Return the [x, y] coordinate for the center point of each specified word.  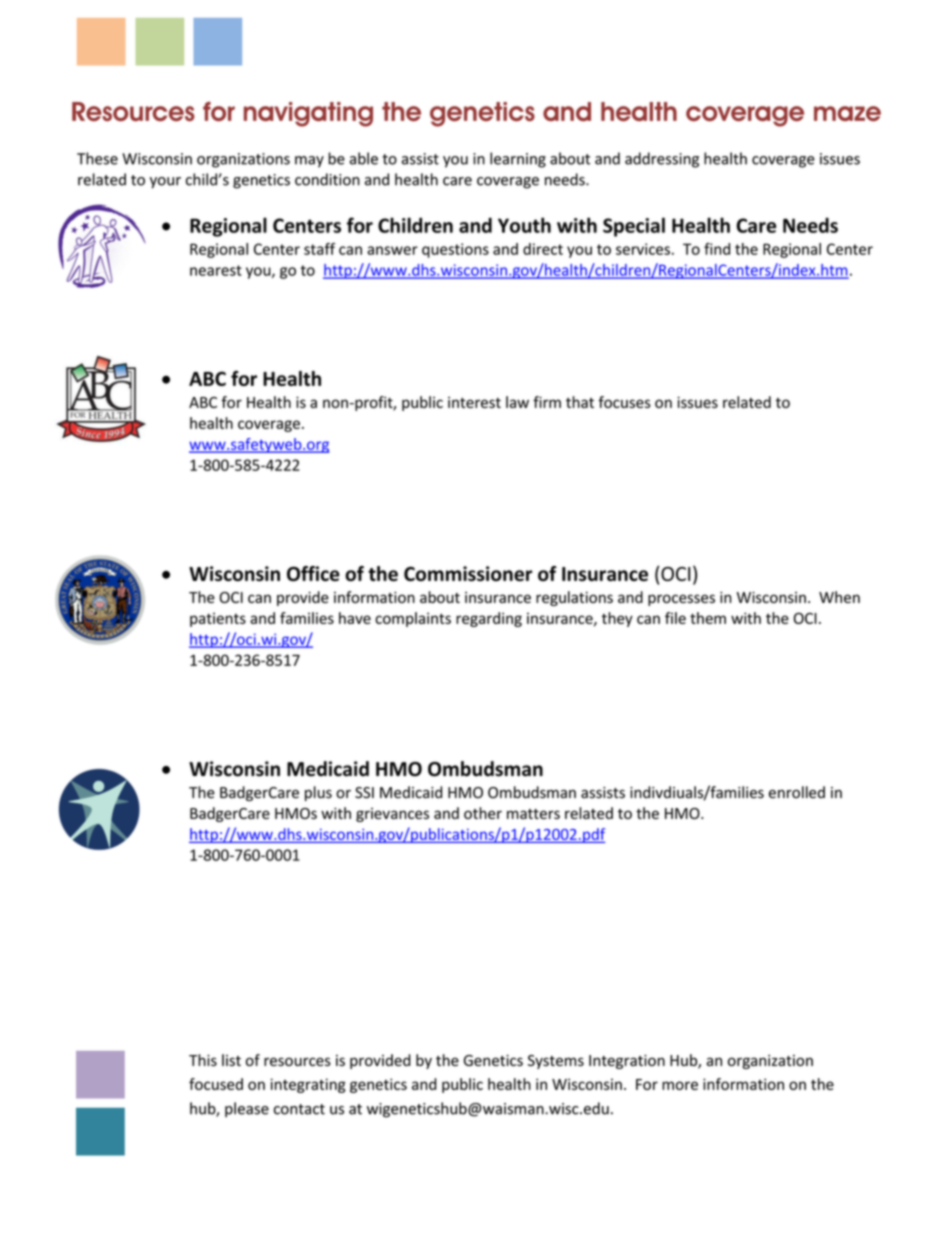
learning [518, 160]
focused [216, 1084]
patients [218, 620]
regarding [489, 619]
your [165, 183]
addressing [662, 160]
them [708, 618]
